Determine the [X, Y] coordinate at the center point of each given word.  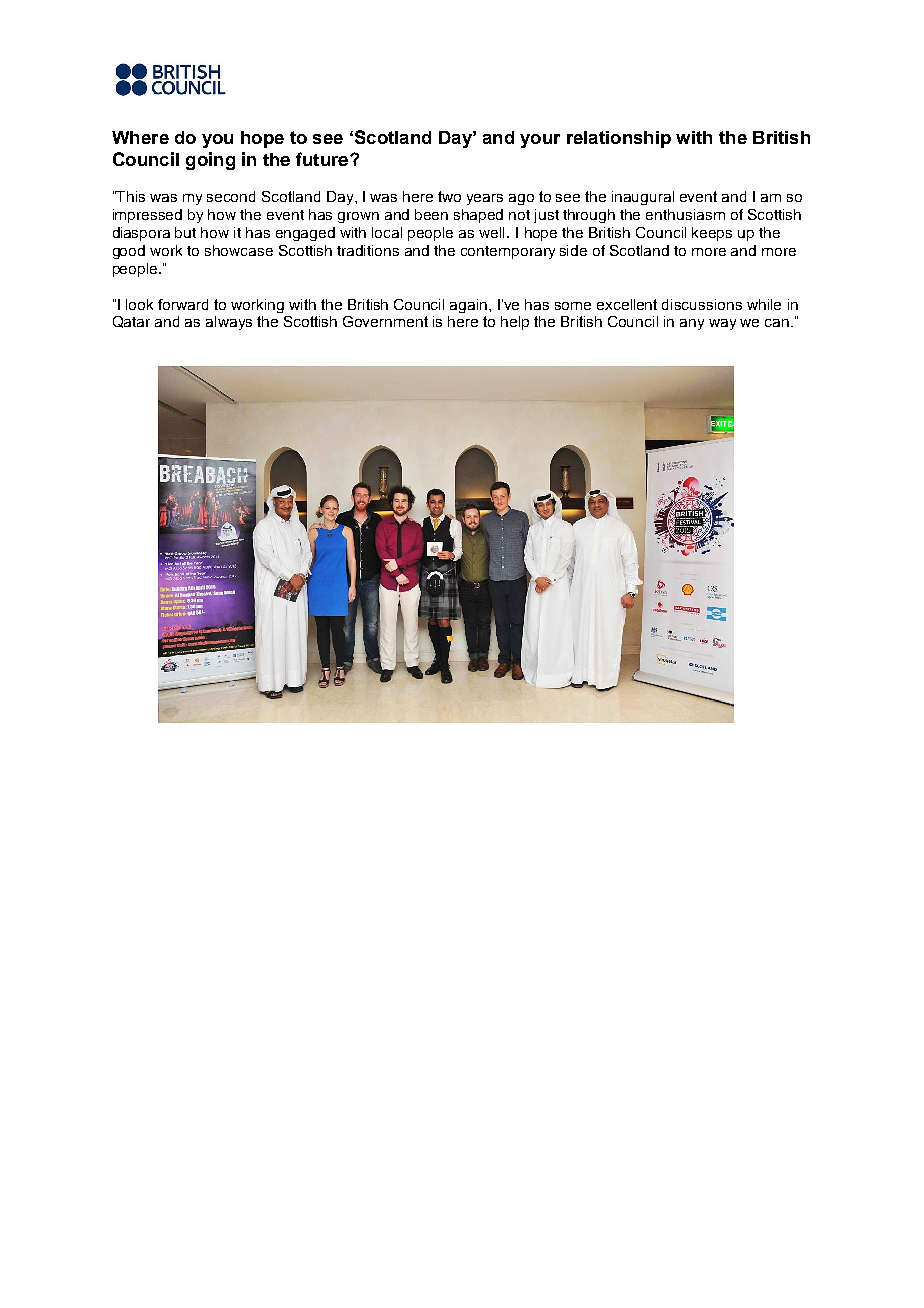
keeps [712, 234]
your [540, 141]
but [185, 232]
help [515, 323]
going [210, 161]
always [229, 323]
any [692, 324]
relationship [619, 139]
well [493, 232]
